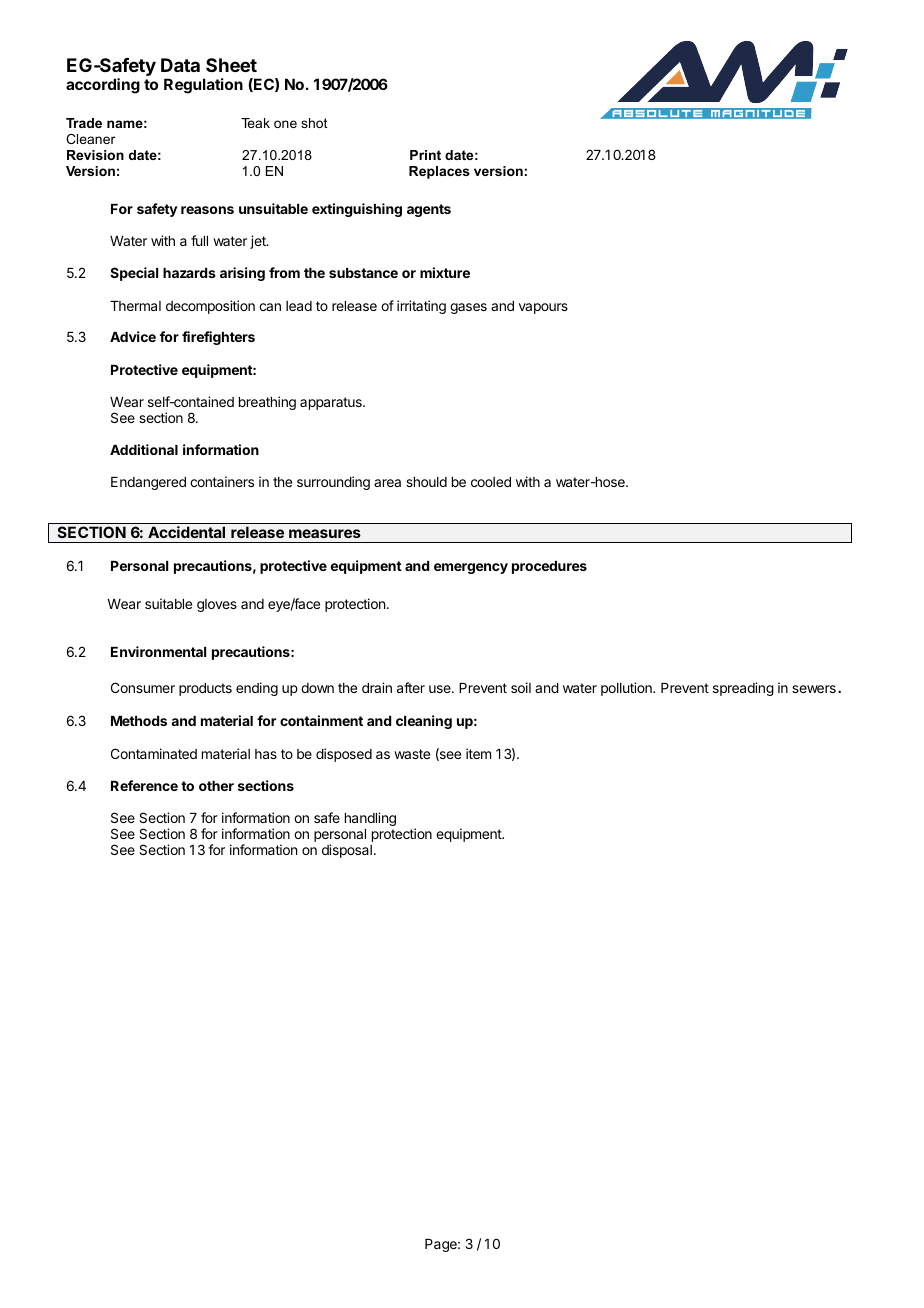  I want to click on Replaces, so click(439, 172).
